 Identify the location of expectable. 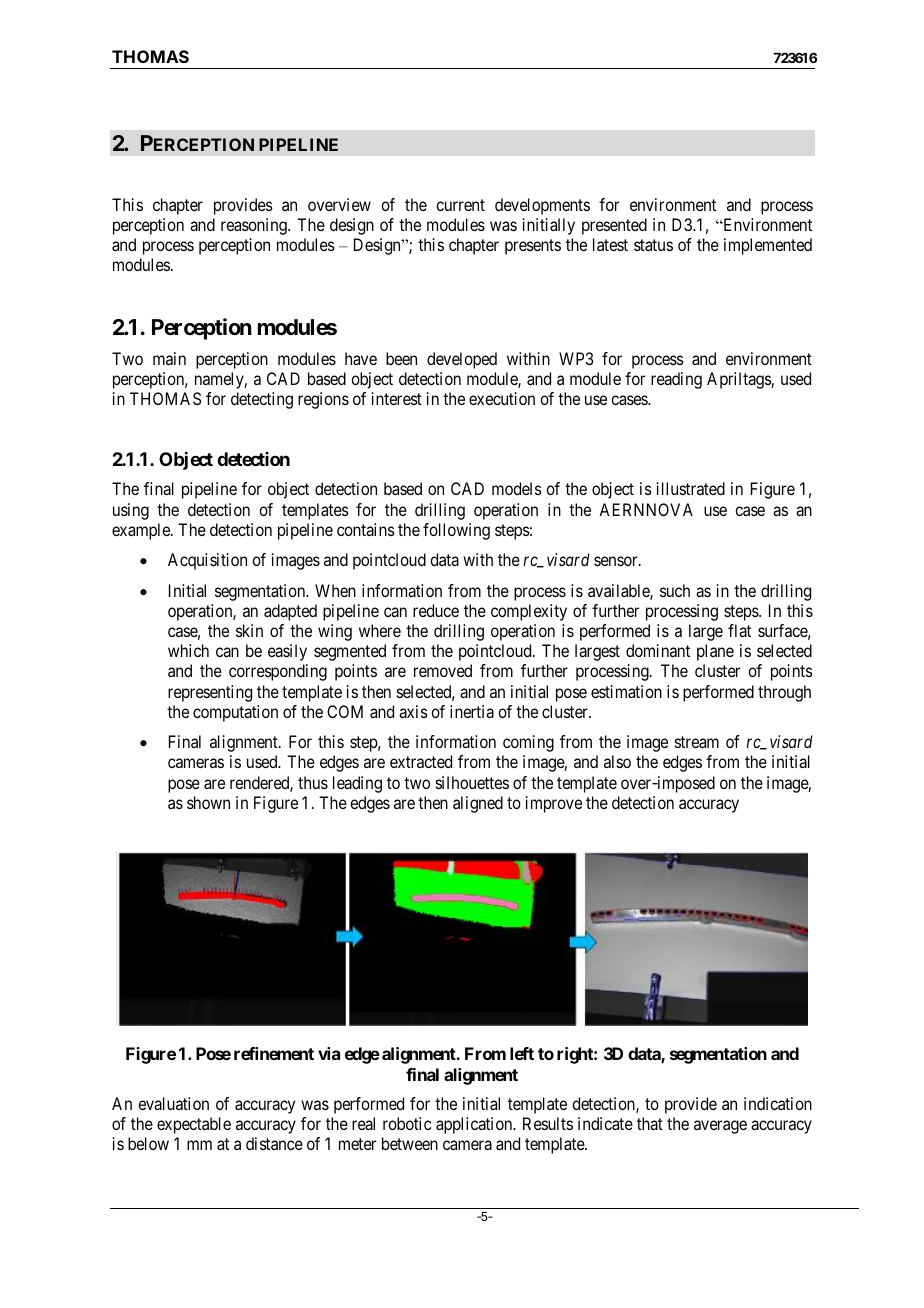
(194, 1125).
